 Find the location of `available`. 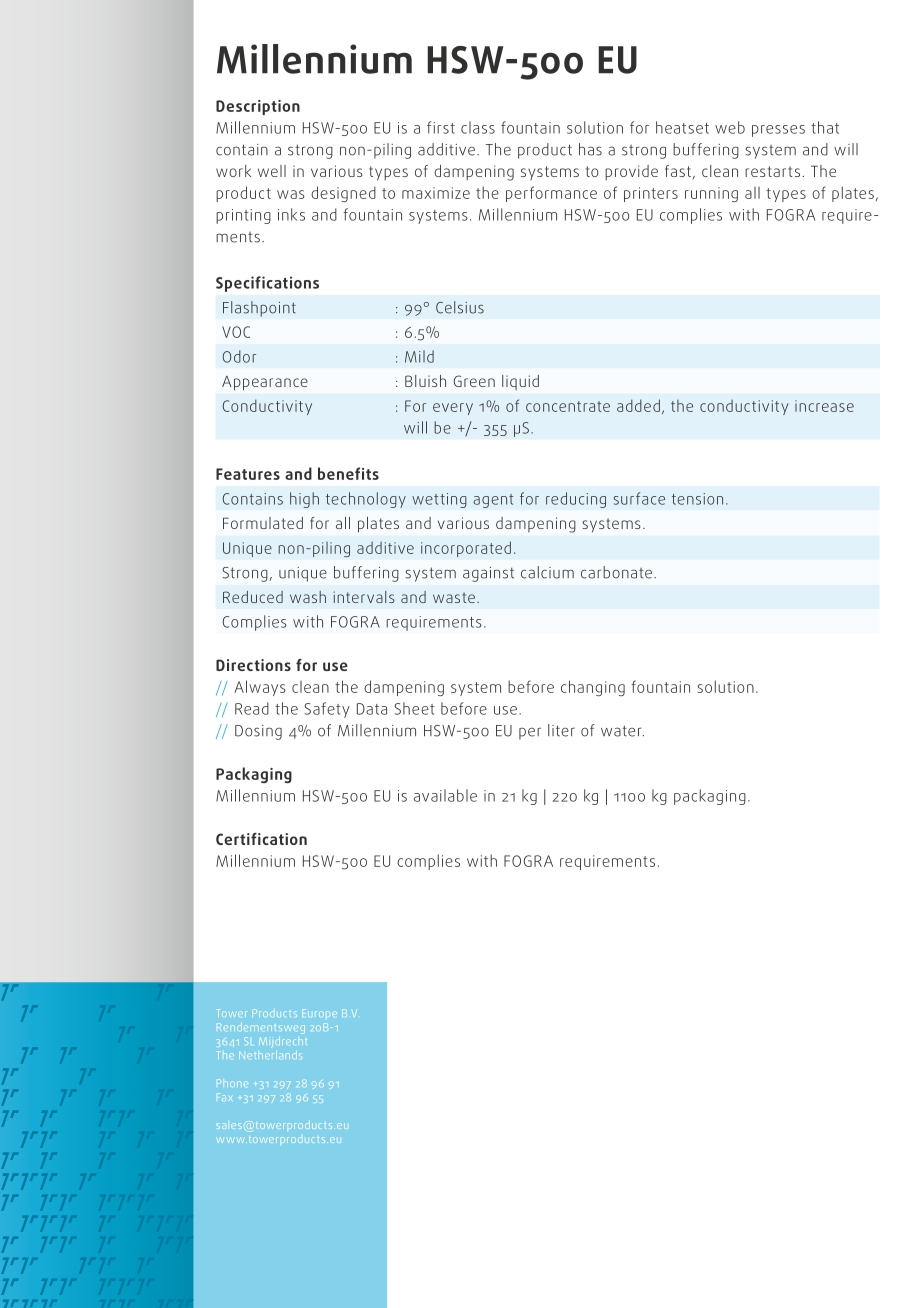

available is located at coordinates (445, 795).
